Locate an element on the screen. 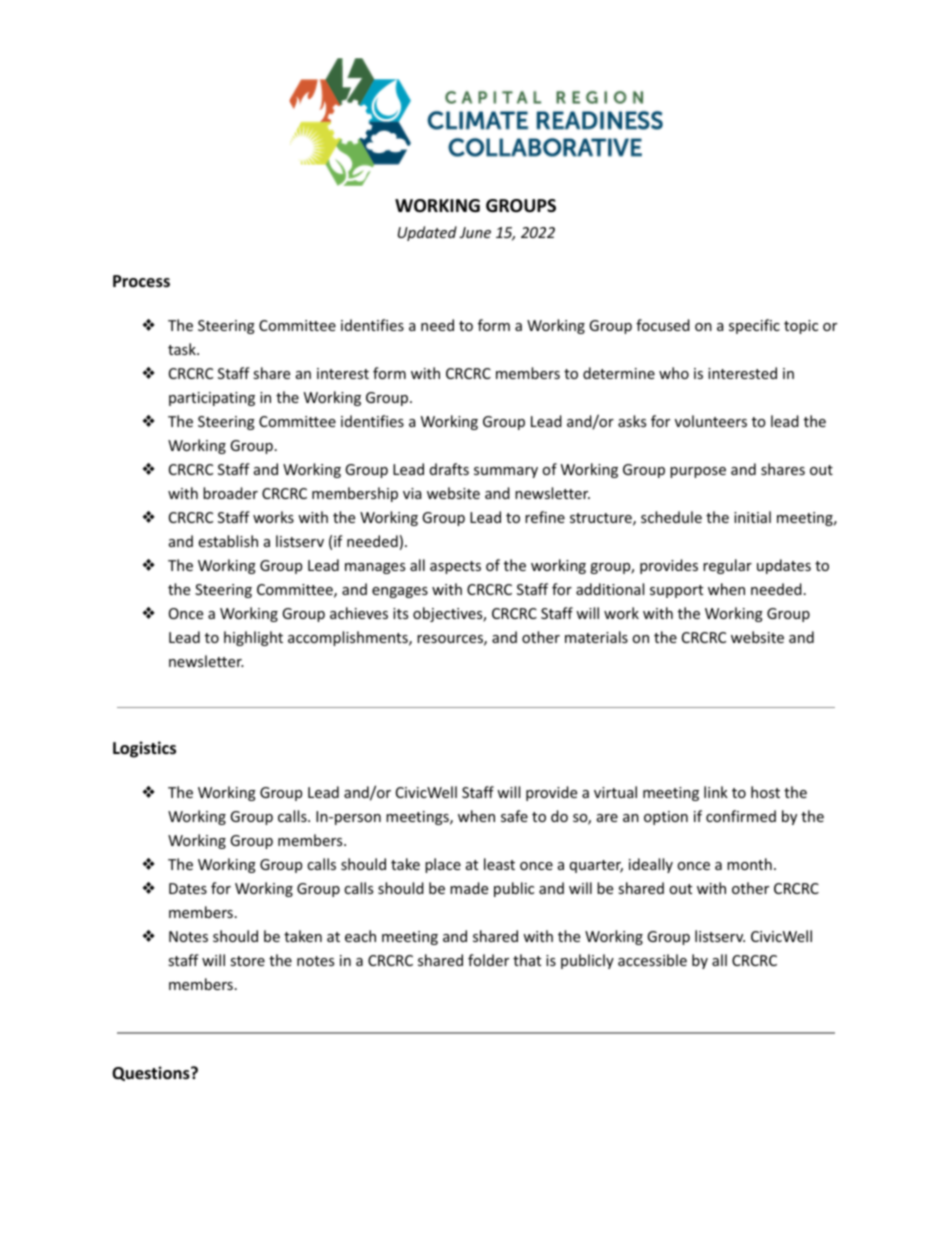  support is located at coordinates (676, 591).
